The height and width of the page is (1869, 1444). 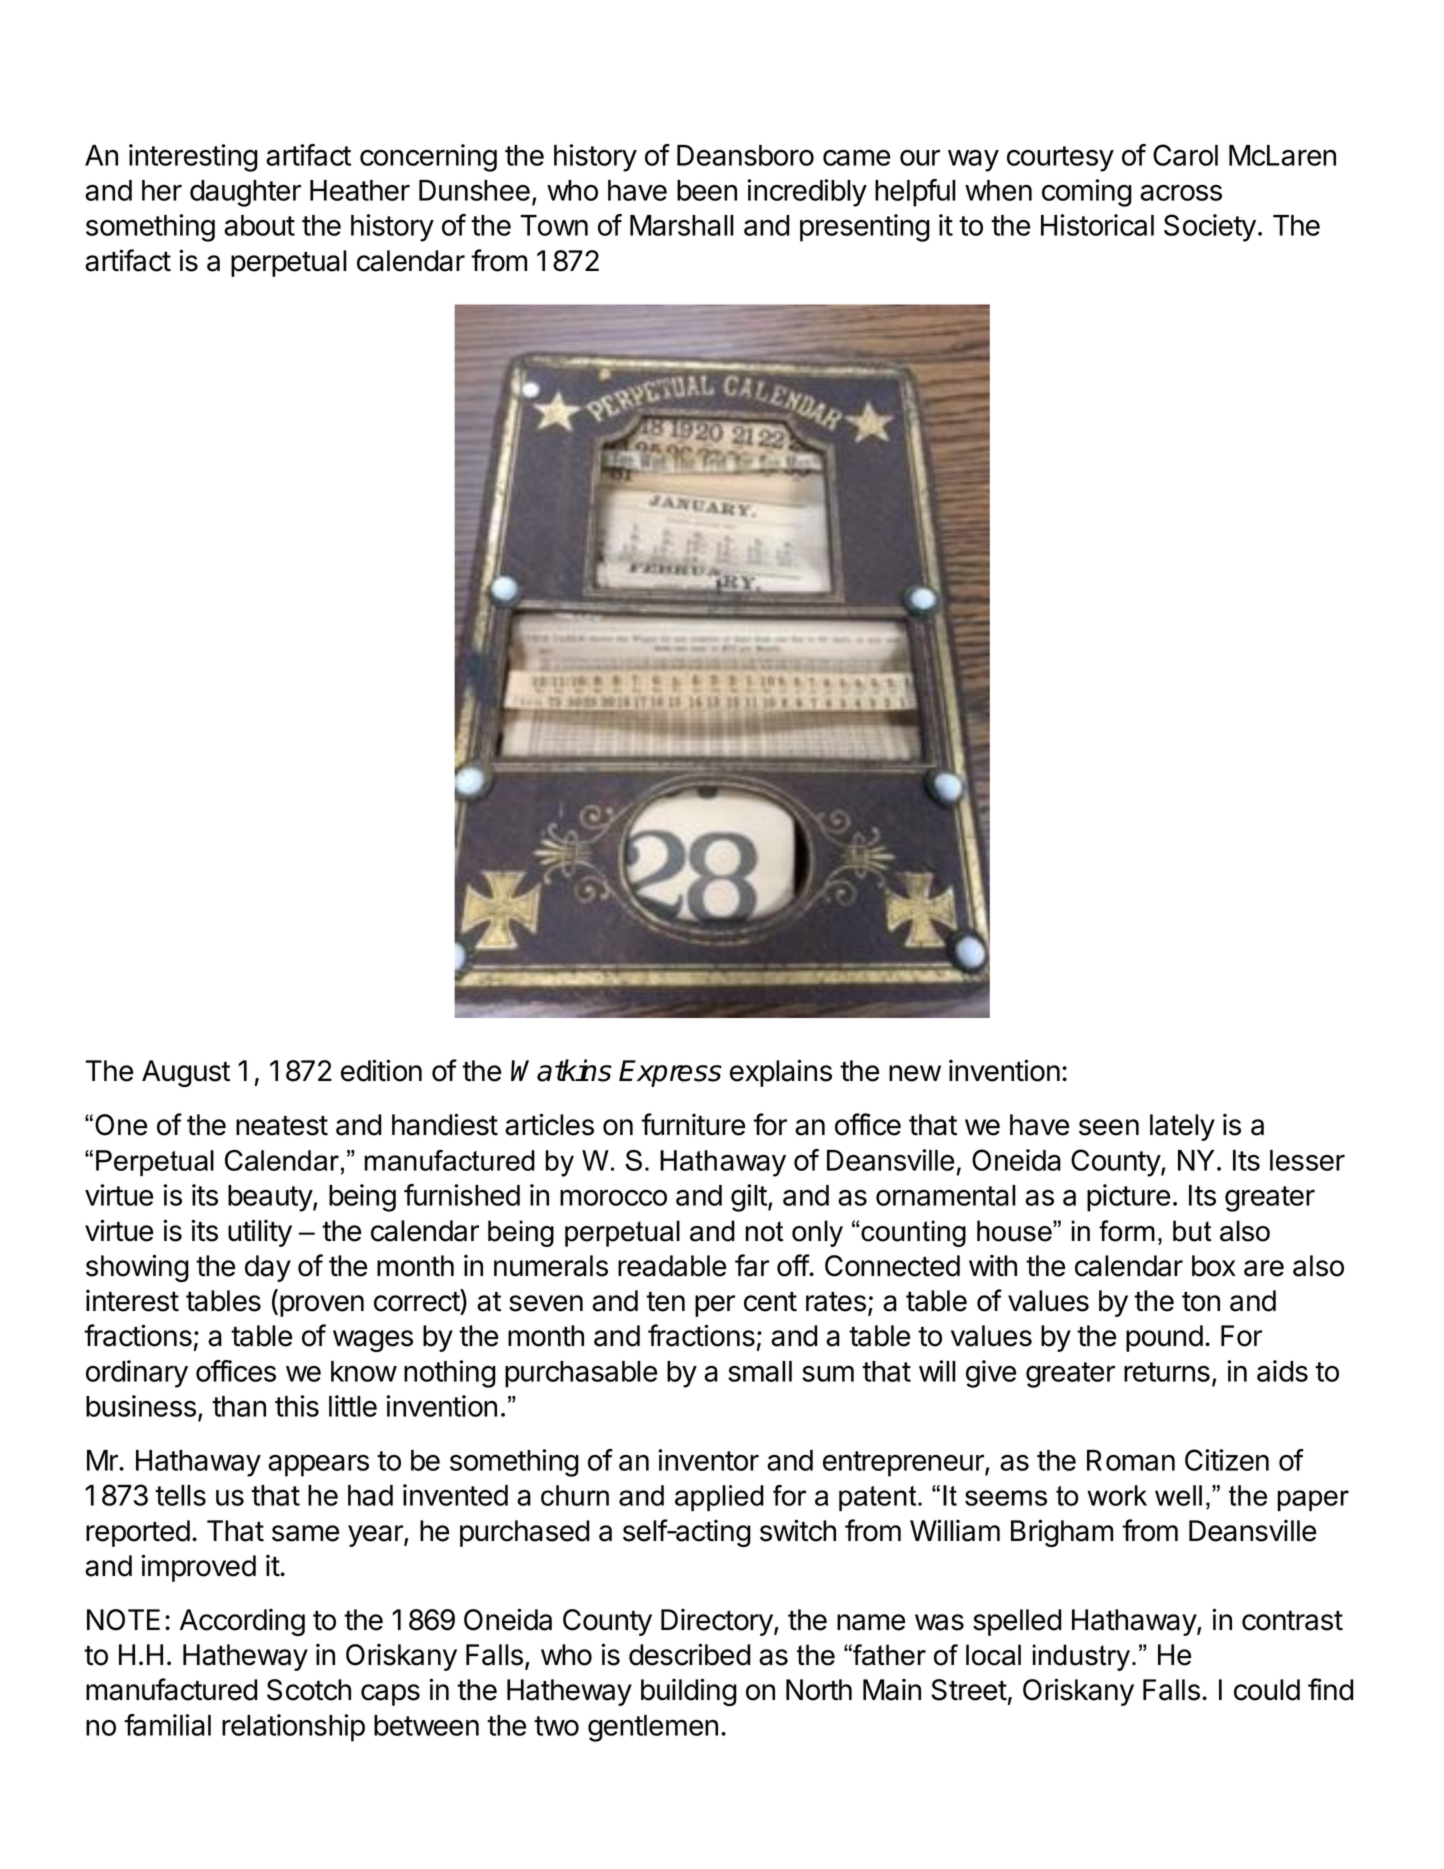 What do you see at coordinates (750, 1198) in the page?
I see `gilt` at bounding box center [750, 1198].
